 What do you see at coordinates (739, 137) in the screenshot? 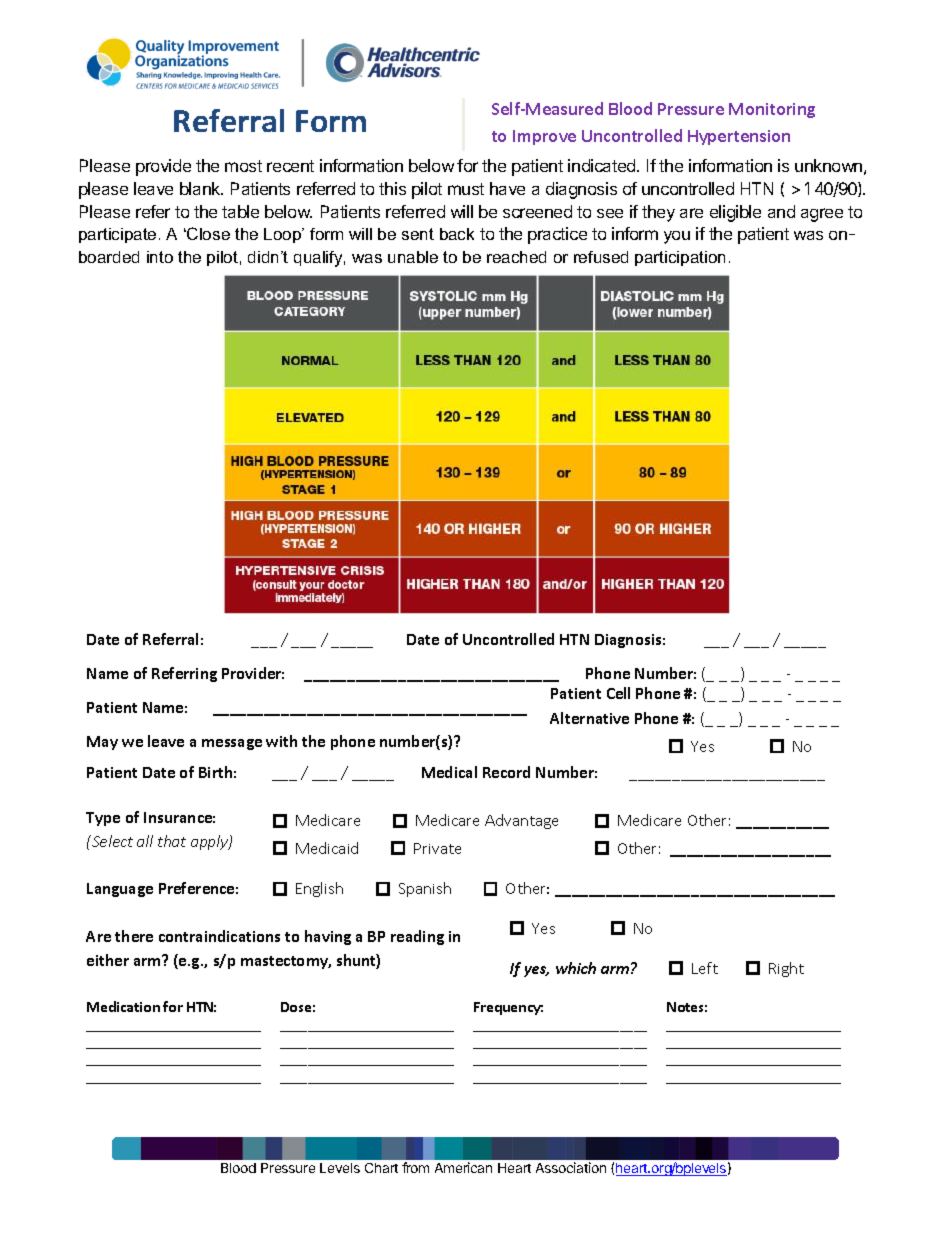
I see `Hypertension` at bounding box center [739, 137].
